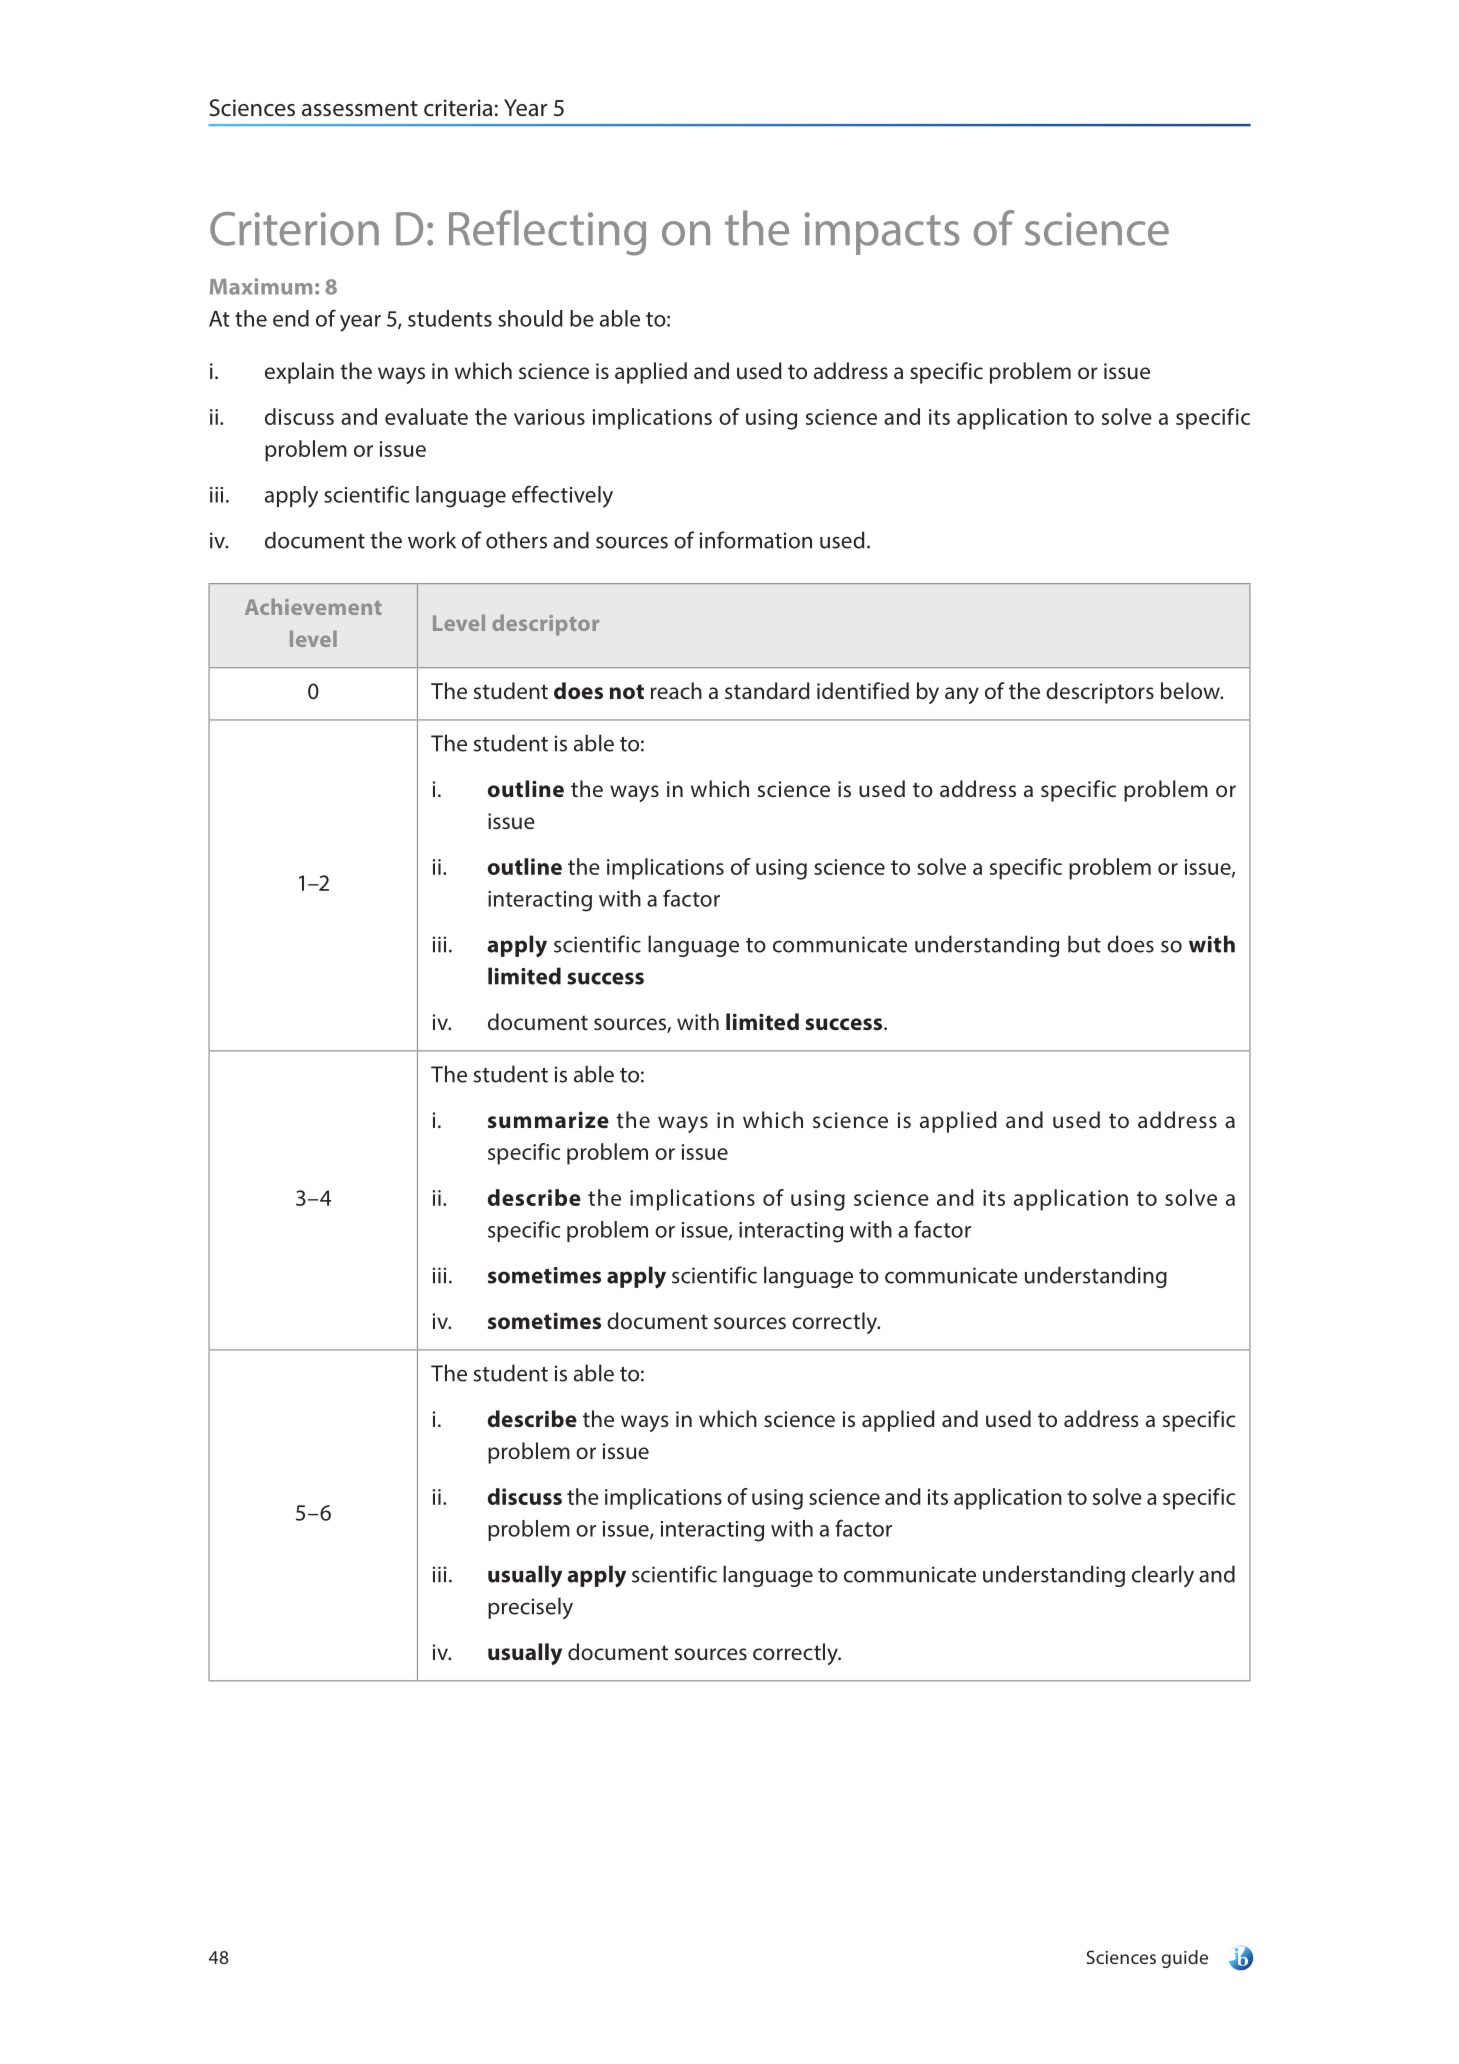 The image size is (1459, 2064). What do you see at coordinates (313, 606) in the document?
I see `Achievement` at bounding box center [313, 606].
